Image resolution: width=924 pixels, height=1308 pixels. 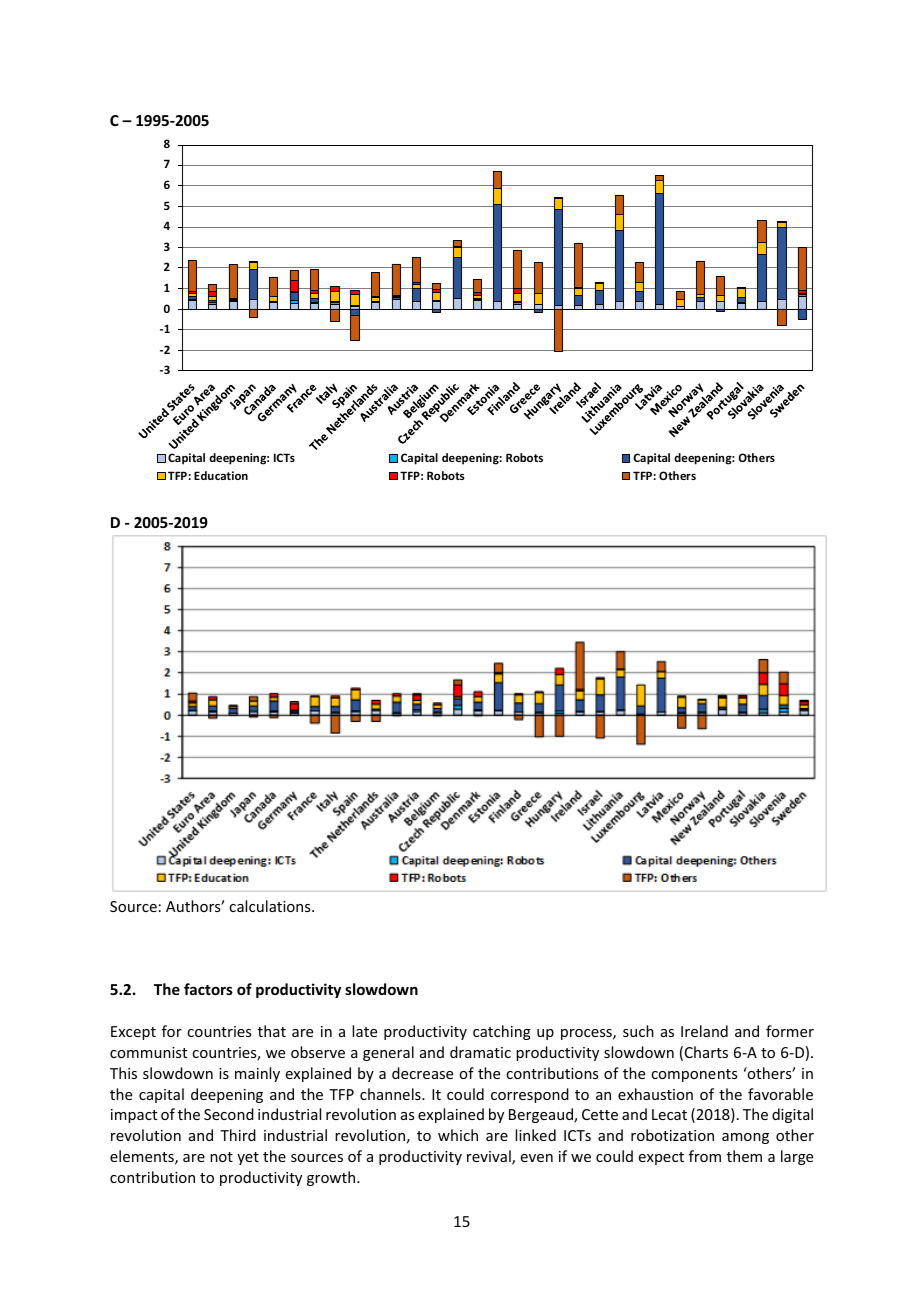 What do you see at coordinates (221, 475) in the screenshot?
I see `Education` at bounding box center [221, 475].
